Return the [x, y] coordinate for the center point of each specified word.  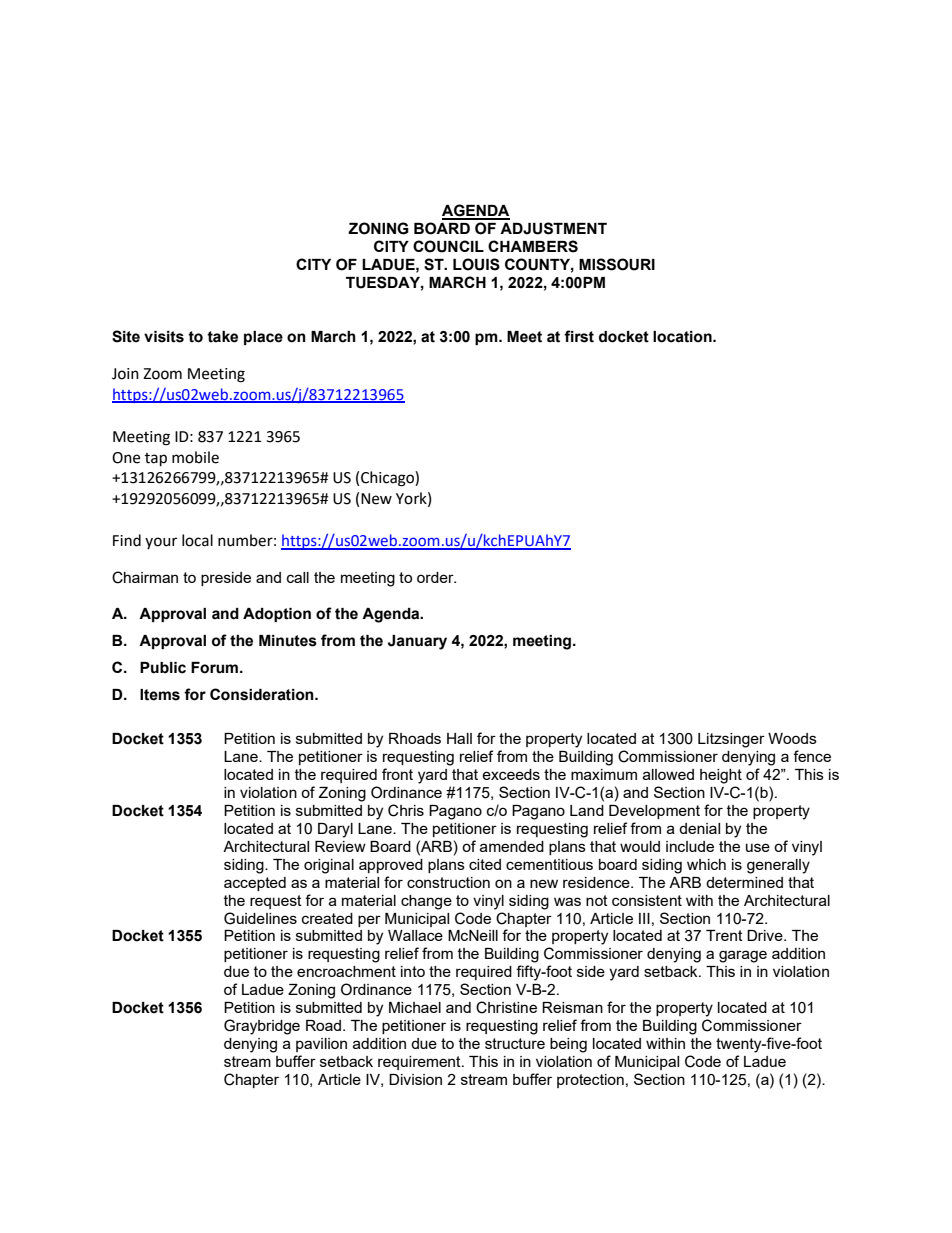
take [222, 337]
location [683, 337]
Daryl [335, 830]
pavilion [321, 1045]
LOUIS [476, 264]
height [721, 776]
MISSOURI [617, 264]
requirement [420, 1063]
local [197, 540]
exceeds [511, 774]
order [436, 577]
